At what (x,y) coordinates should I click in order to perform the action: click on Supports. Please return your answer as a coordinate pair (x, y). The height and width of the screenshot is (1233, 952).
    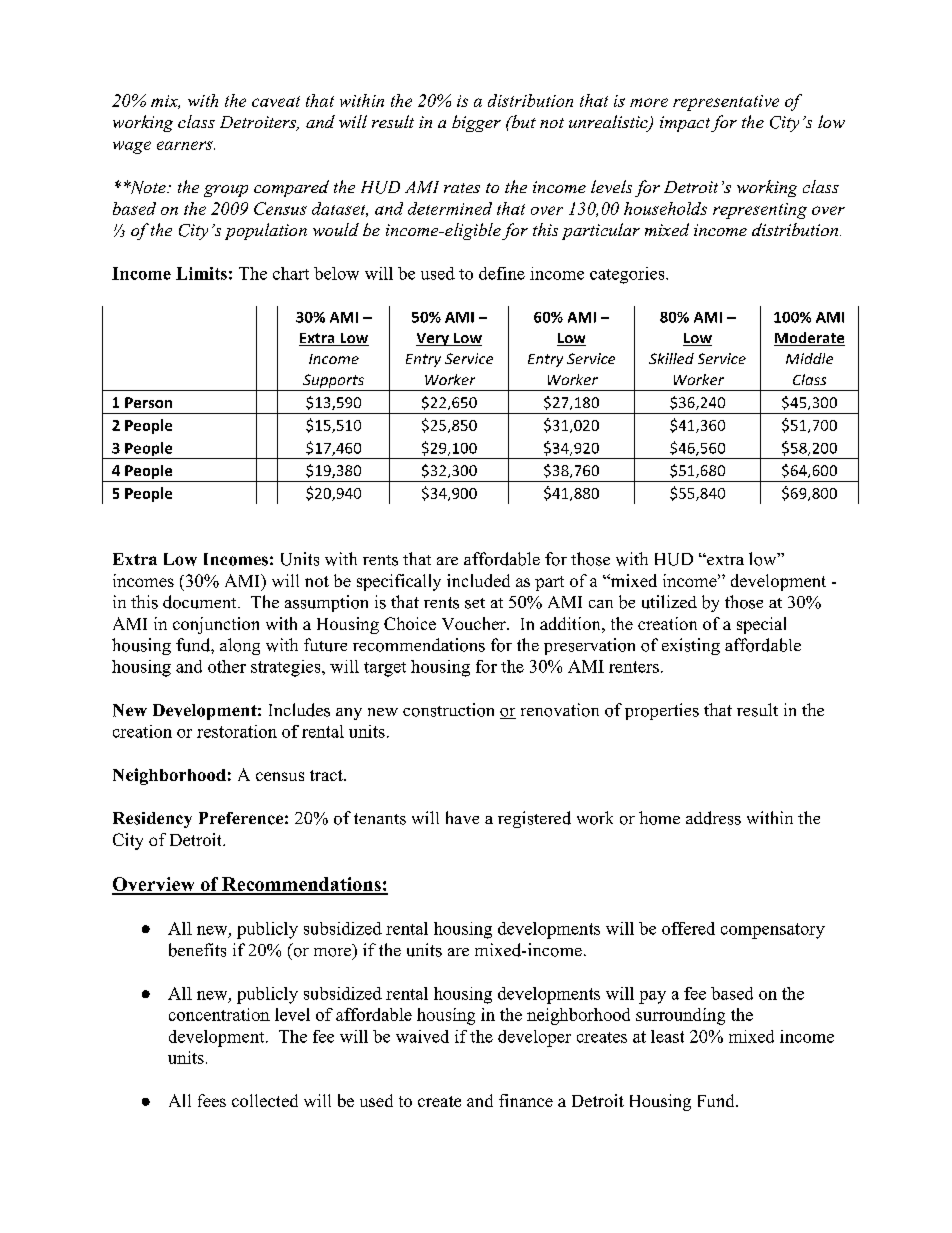
    Looking at the image, I should click on (333, 382).
